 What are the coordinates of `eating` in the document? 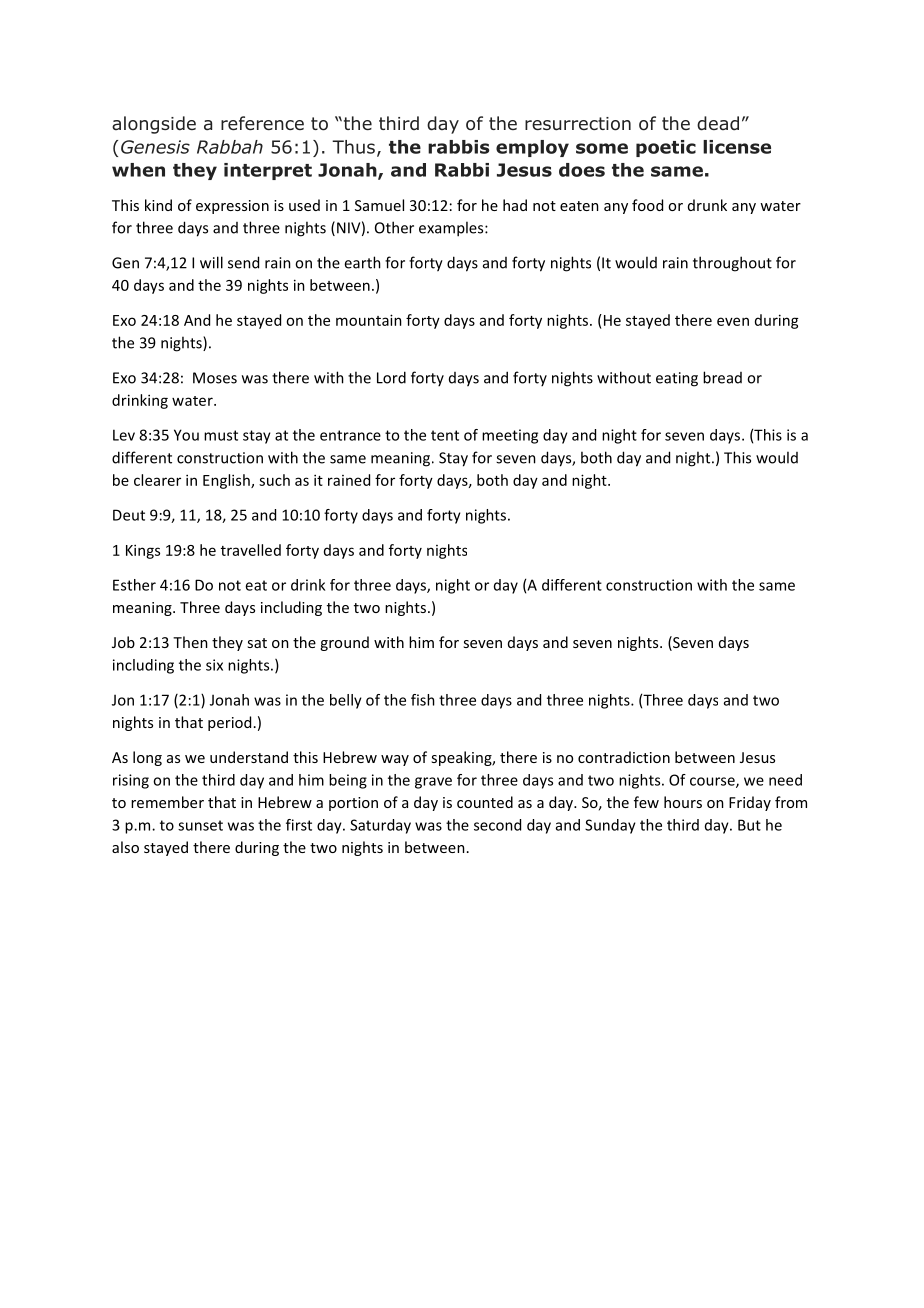 It's located at (677, 379).
